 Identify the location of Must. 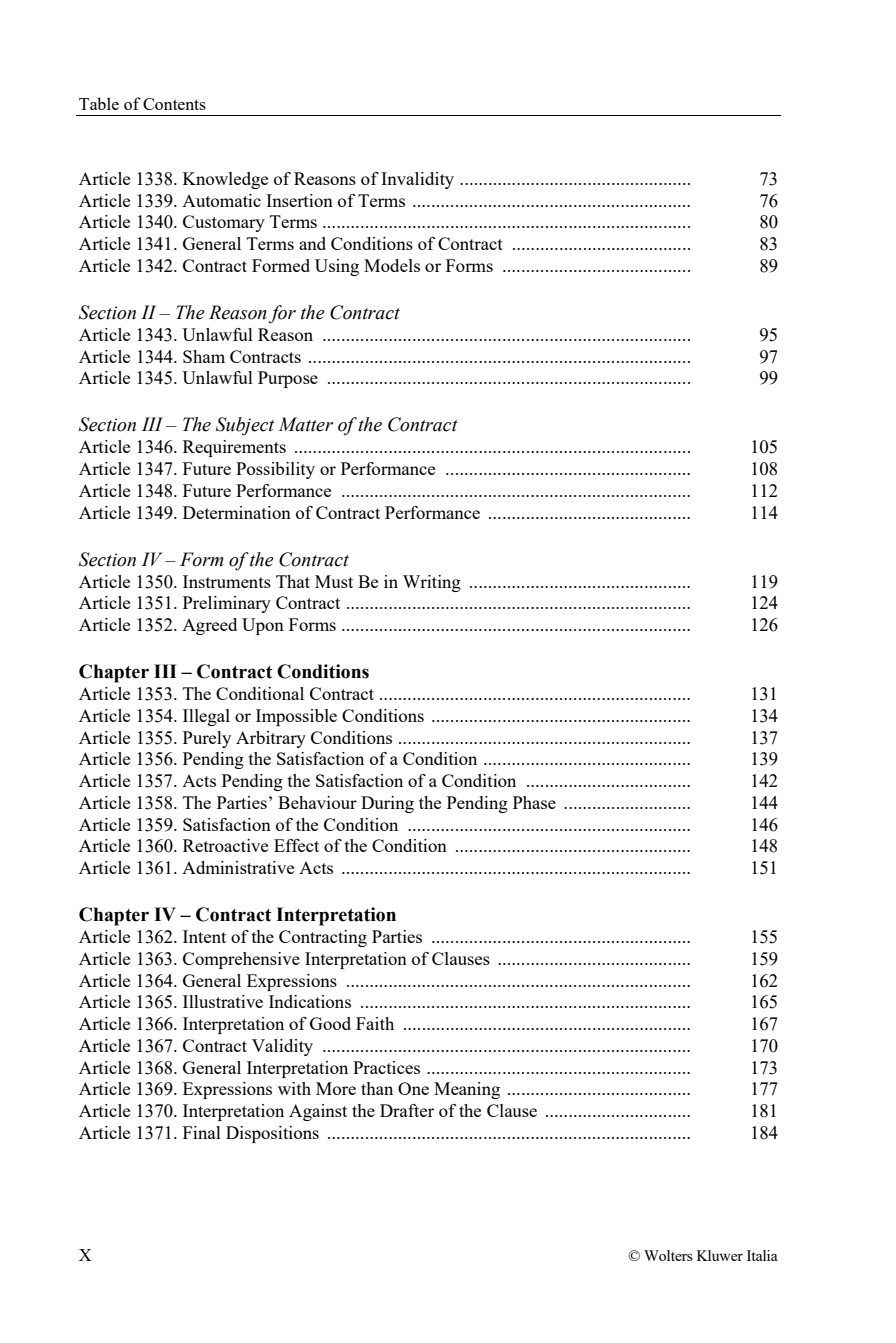
(334, 581).
